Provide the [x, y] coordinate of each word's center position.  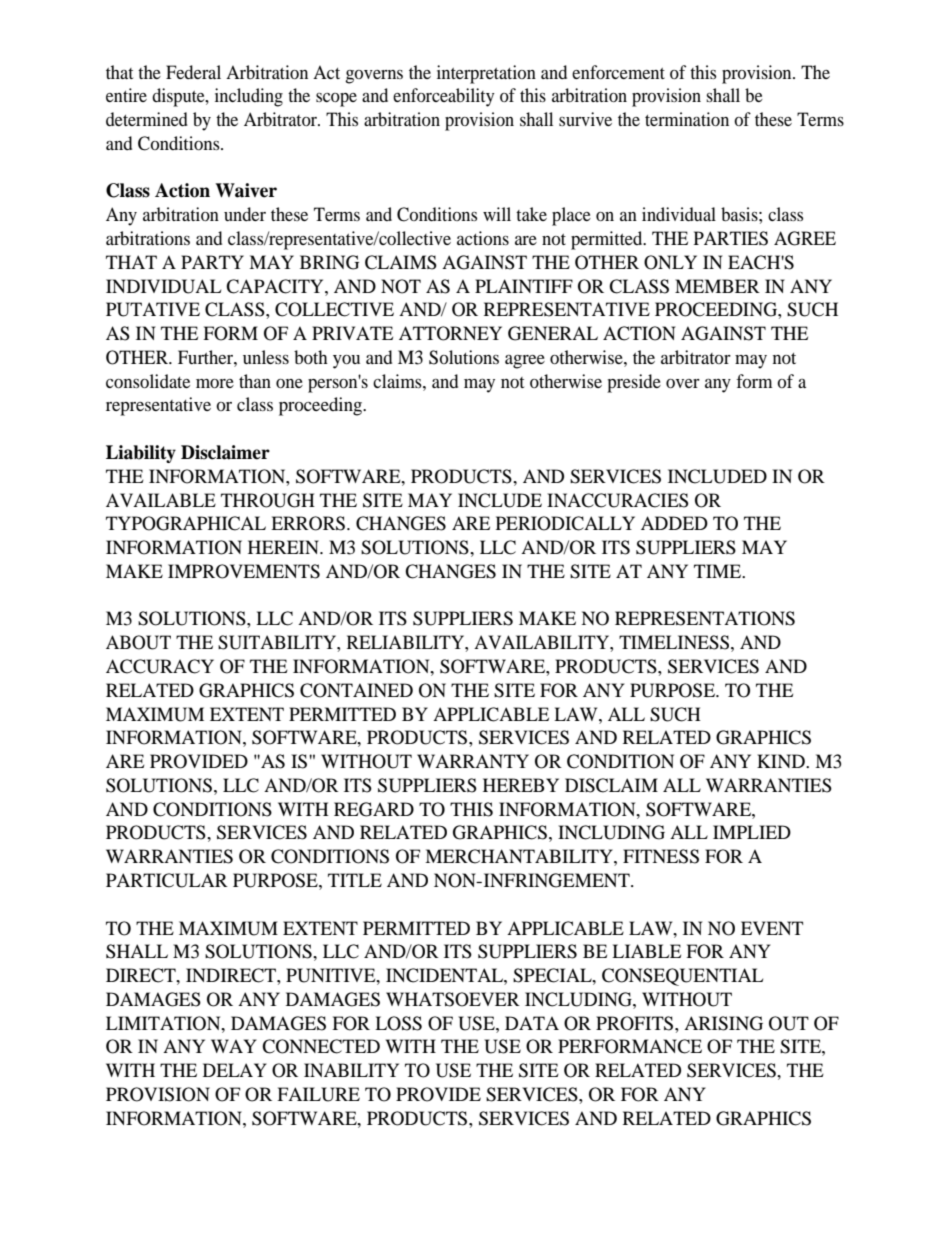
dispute [179, 97]
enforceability [444, 97]
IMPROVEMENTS [244, 571]
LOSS [398, 1023]
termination [687, 119]
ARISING [723, 1023]
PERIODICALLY [565, 523]
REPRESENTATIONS [705, 618]
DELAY [235, 1070]
